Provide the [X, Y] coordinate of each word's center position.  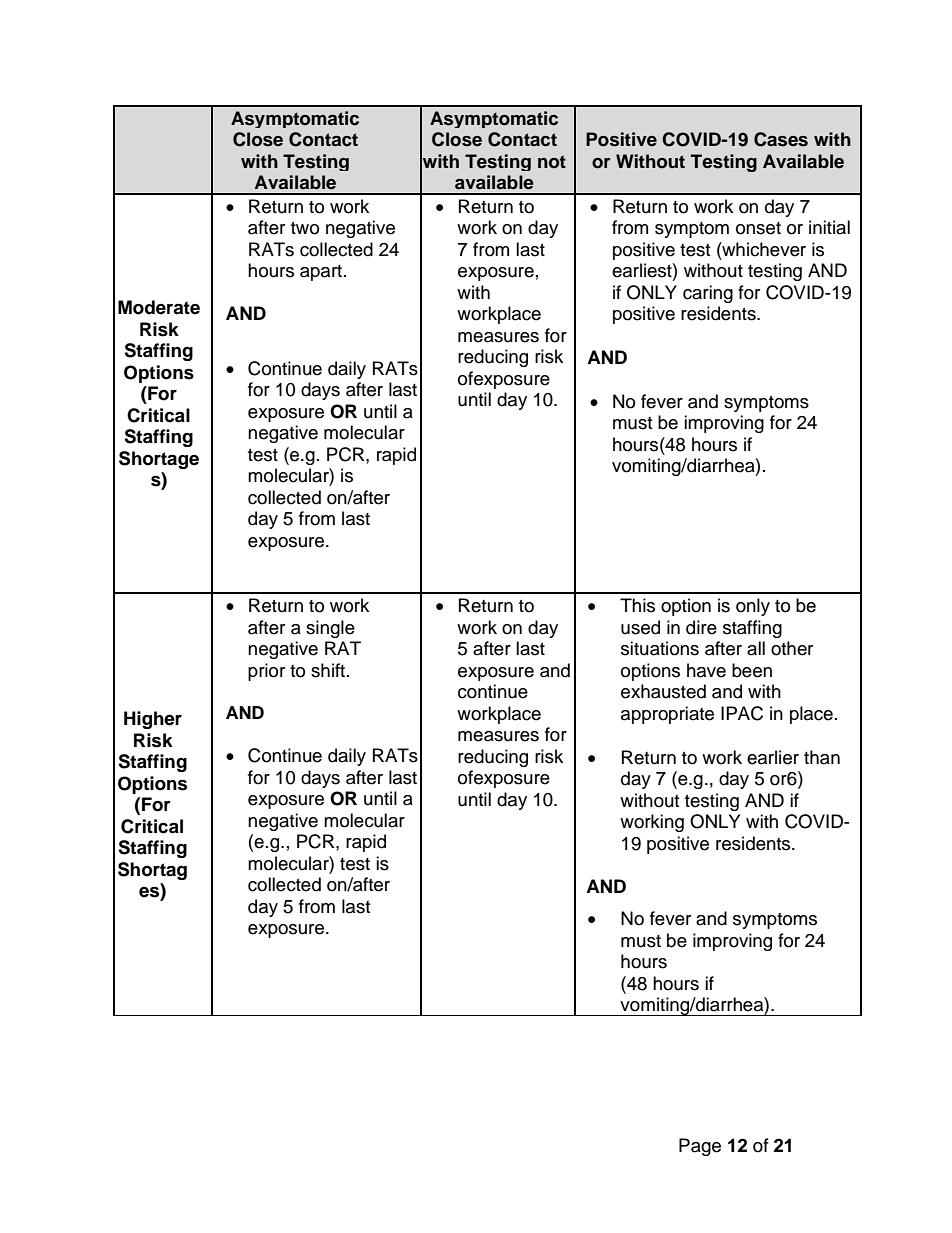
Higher [153, 720]
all [756, 648]
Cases [781, 139]
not [552, 162]
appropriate [667, 715]
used [640, 627]
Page [700, 1147]
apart [322, 273]
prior [266, 672]
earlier [773, 757]
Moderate [159, 307]
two [305, 228]
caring [708, 294]
